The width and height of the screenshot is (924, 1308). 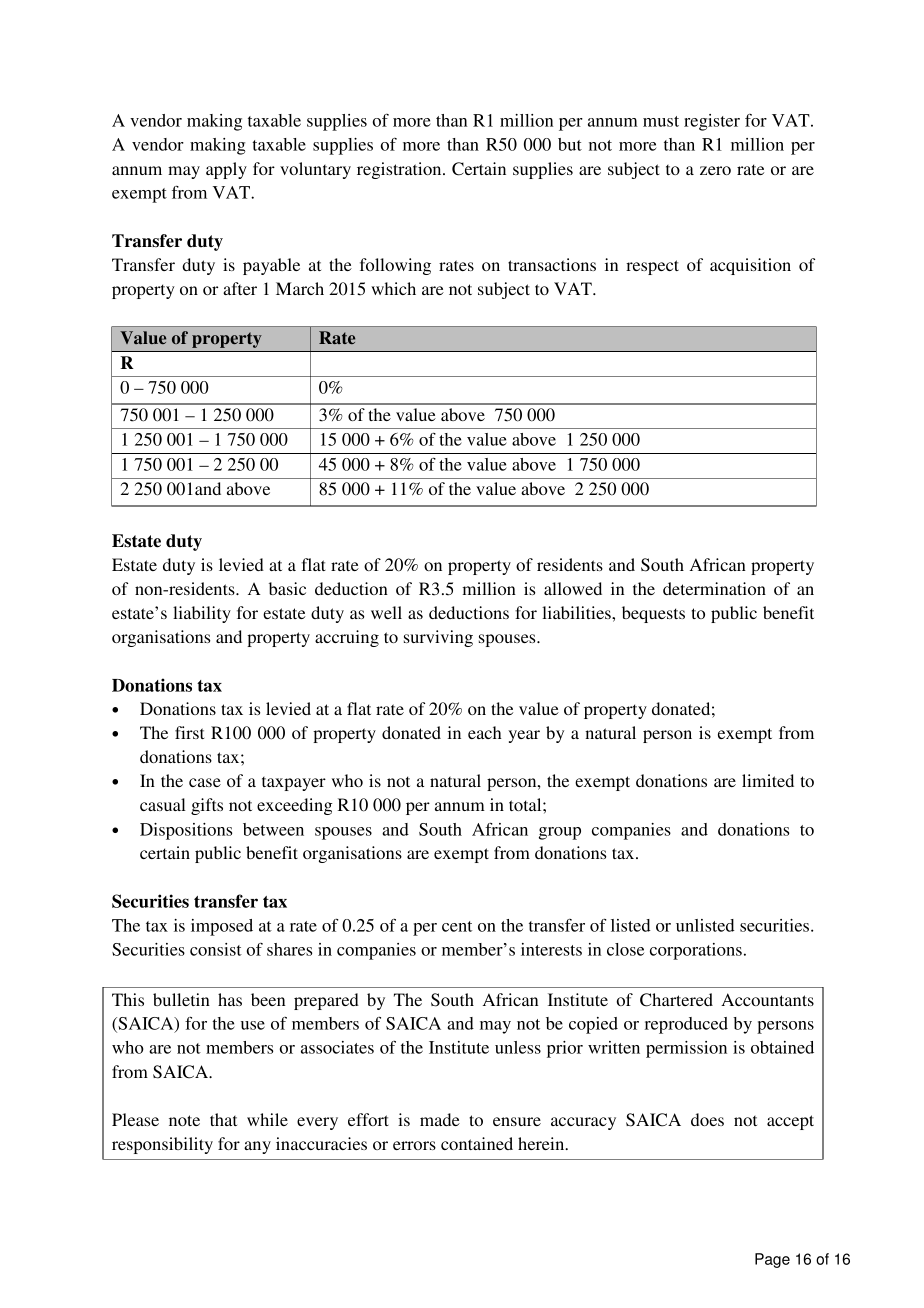 What do you see at coordinates (186, 831) in the screenshot?
I see `Dispositions` at bounding box center [186, 831].
